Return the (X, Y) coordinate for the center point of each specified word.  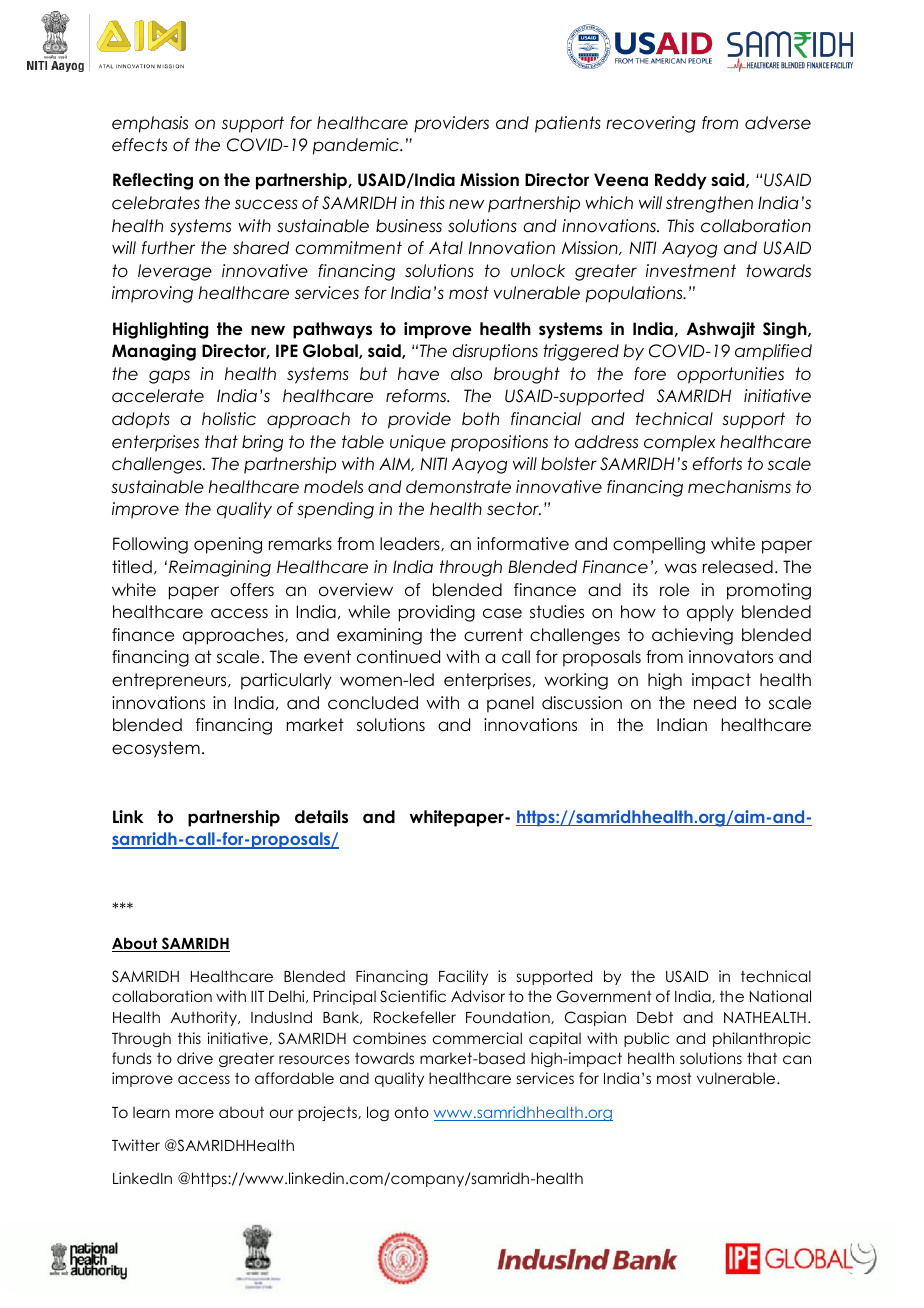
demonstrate (458, 487)
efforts (717, 464)
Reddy (681, 181)
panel (510, 704)
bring (262, 443)
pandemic (357, 146)
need (715, 703)
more (195, 1113)
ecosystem (156, 749)
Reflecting (153, 181)
